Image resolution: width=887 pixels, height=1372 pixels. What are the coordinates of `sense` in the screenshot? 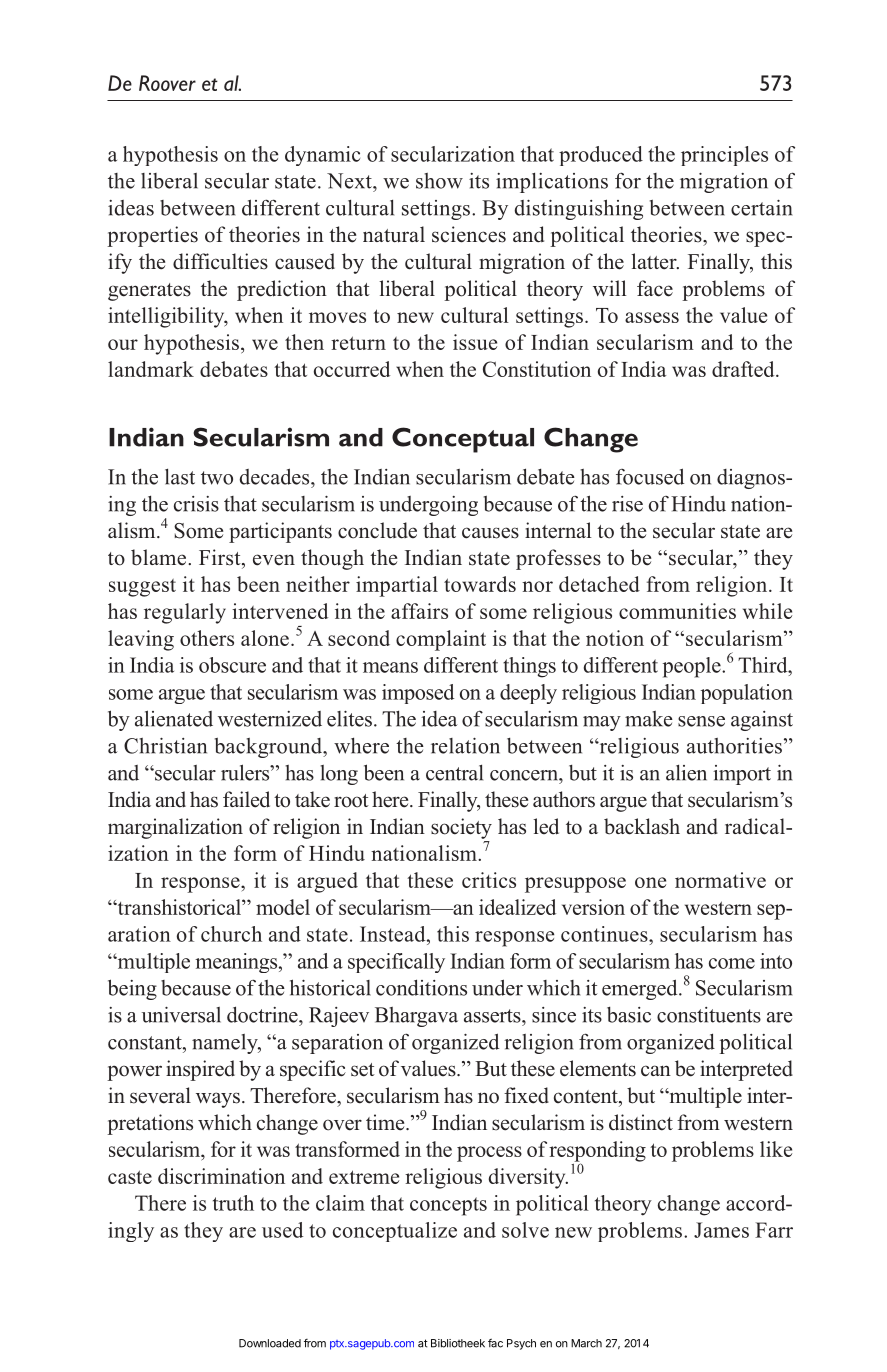 It's located at (701, 721).
